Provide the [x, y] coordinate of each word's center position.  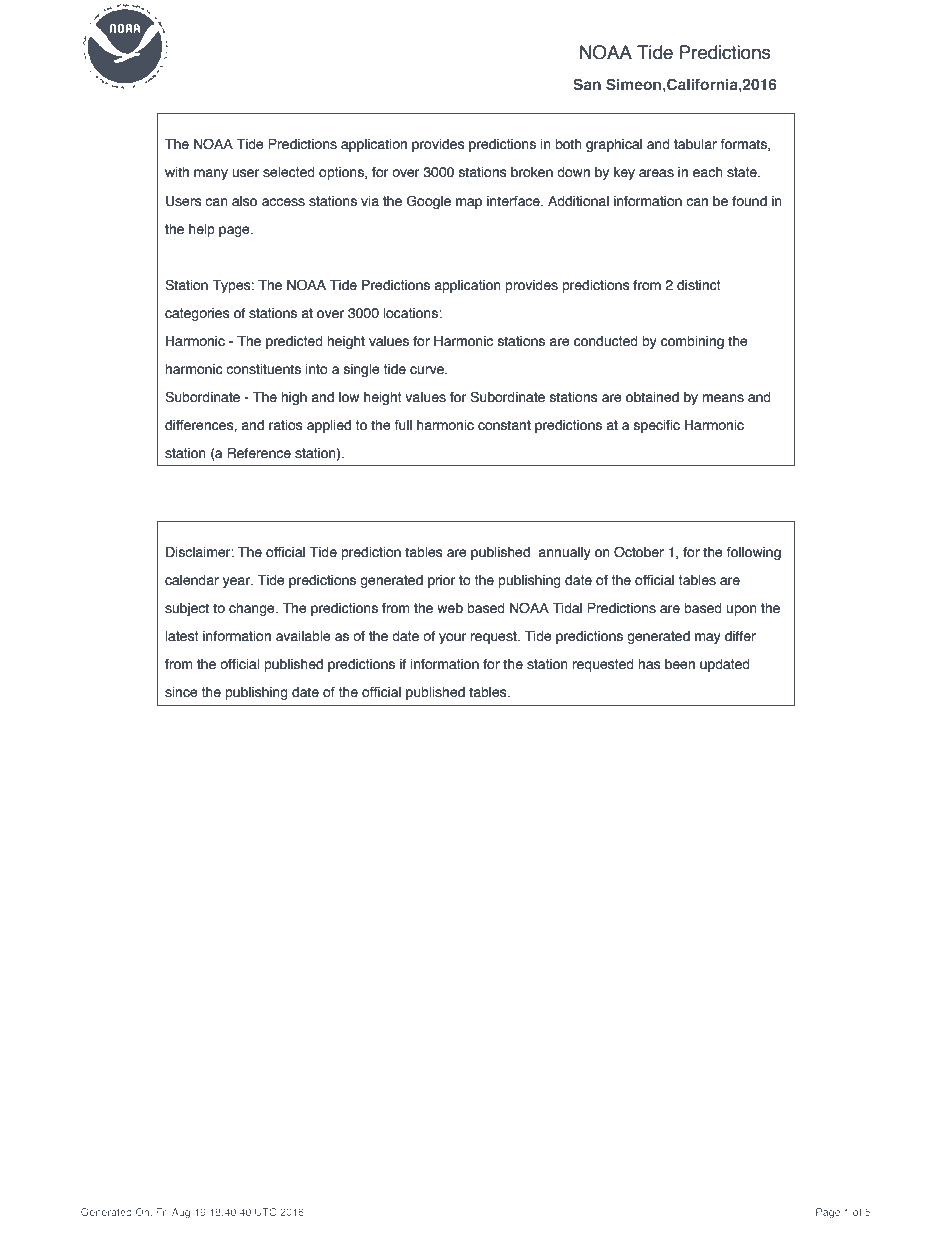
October [639, 552]
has [649, 664]
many [211, 174]
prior [441, 581]
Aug [181, 1213]
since [181, 692]
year [237, 582]
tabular [695, 144]
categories [197, 314]
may [708, 638]
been [680, 664]
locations [412, 313]
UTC [265, 1212]
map [469, 203]
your [452, 638]
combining [692, 342]
